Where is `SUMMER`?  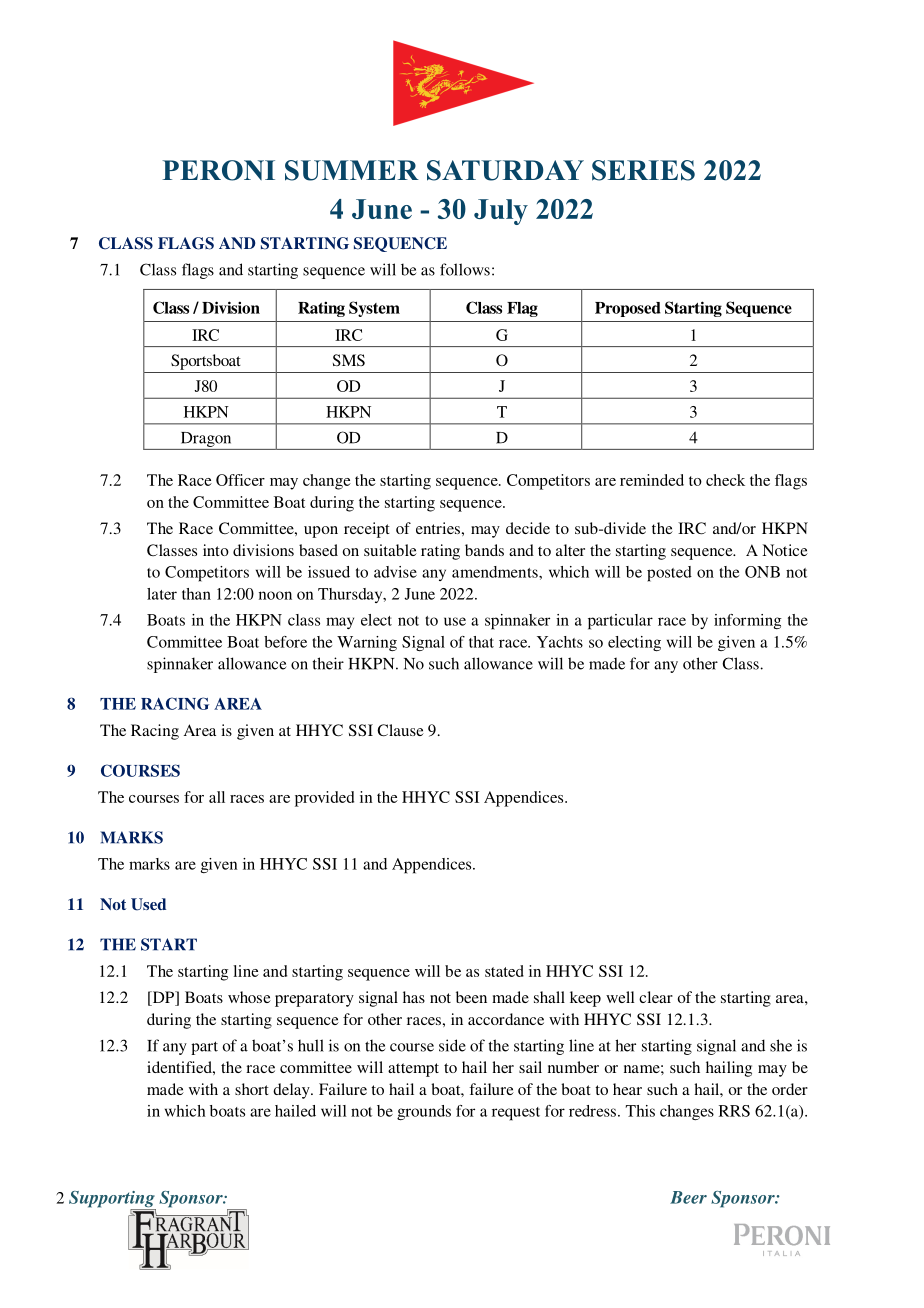
SUMMER is located at coordinates (352, 170).
